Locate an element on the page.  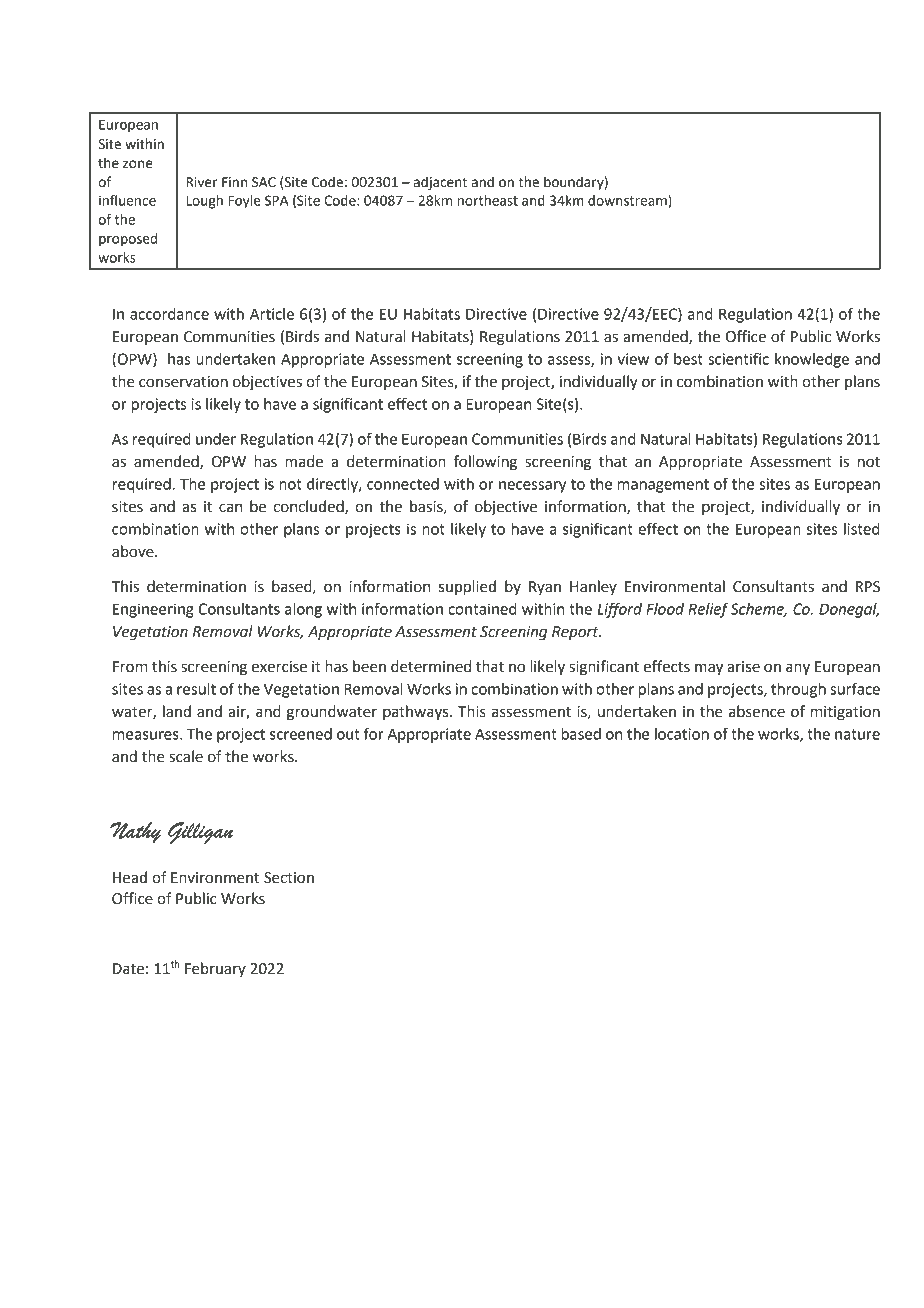
management is located at coordinates (663, 486).
